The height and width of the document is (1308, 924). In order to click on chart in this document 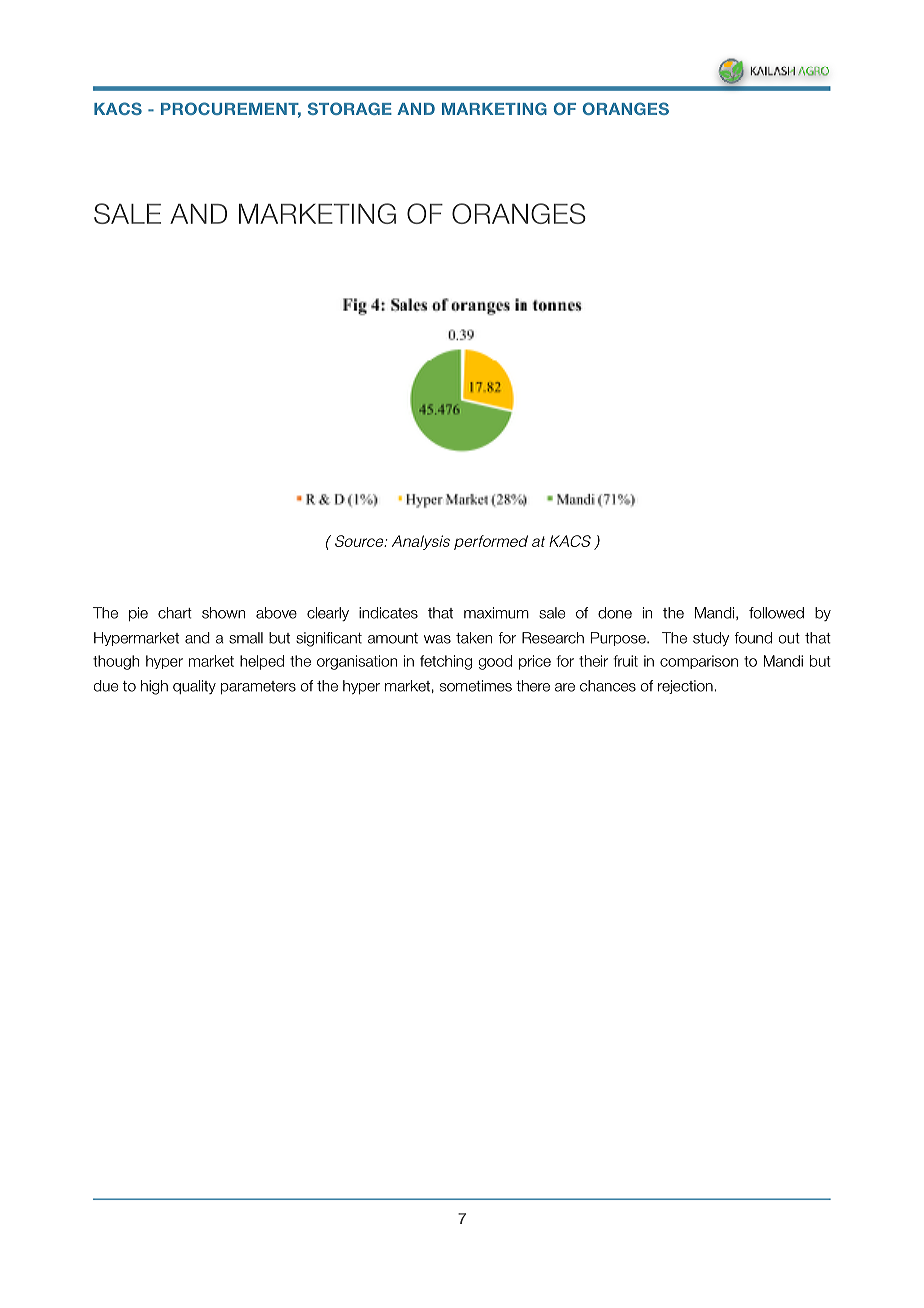, I will do `click(175, 613)`.
